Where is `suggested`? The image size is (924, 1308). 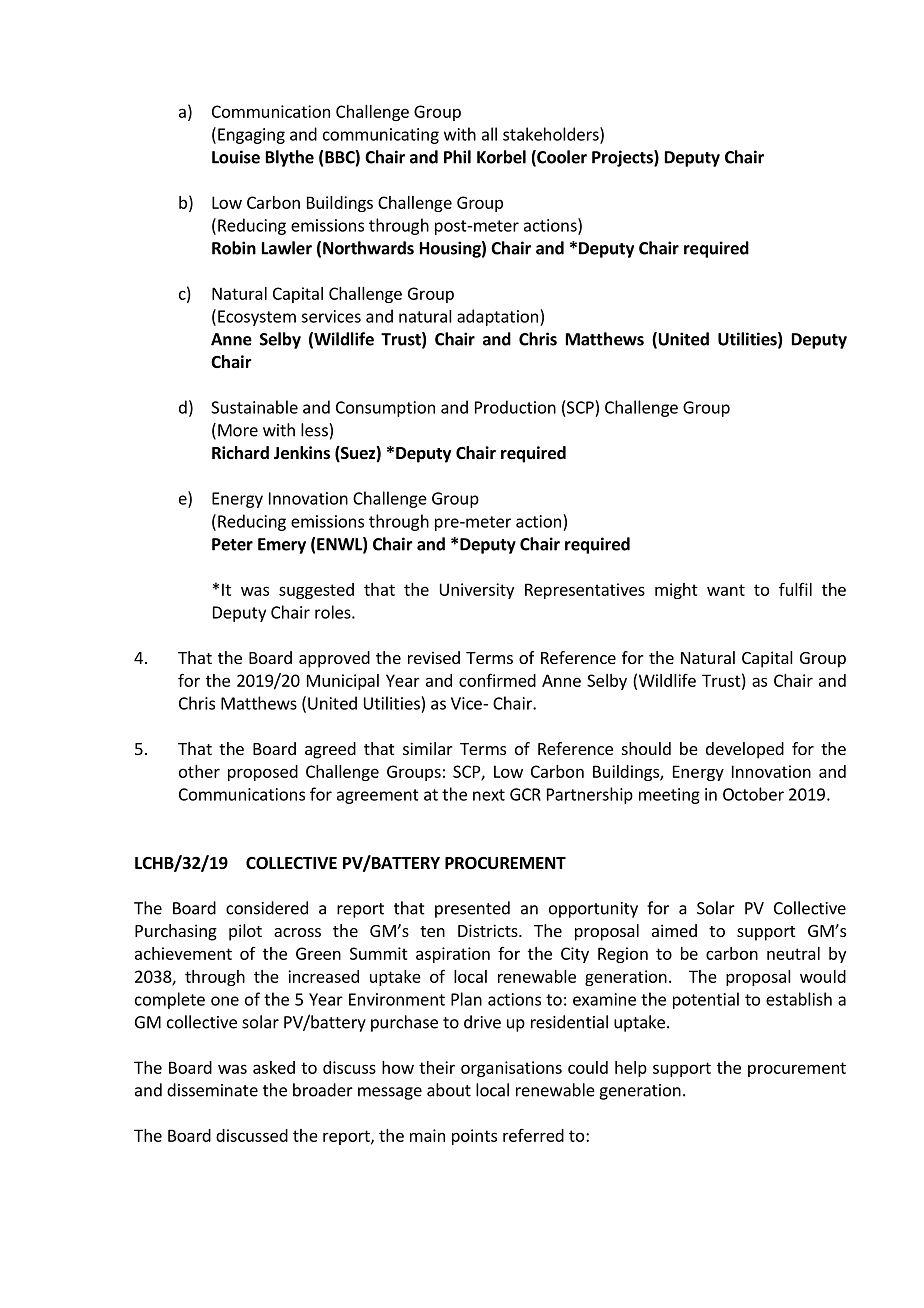 suggested is located at coordinates (316, 591).
